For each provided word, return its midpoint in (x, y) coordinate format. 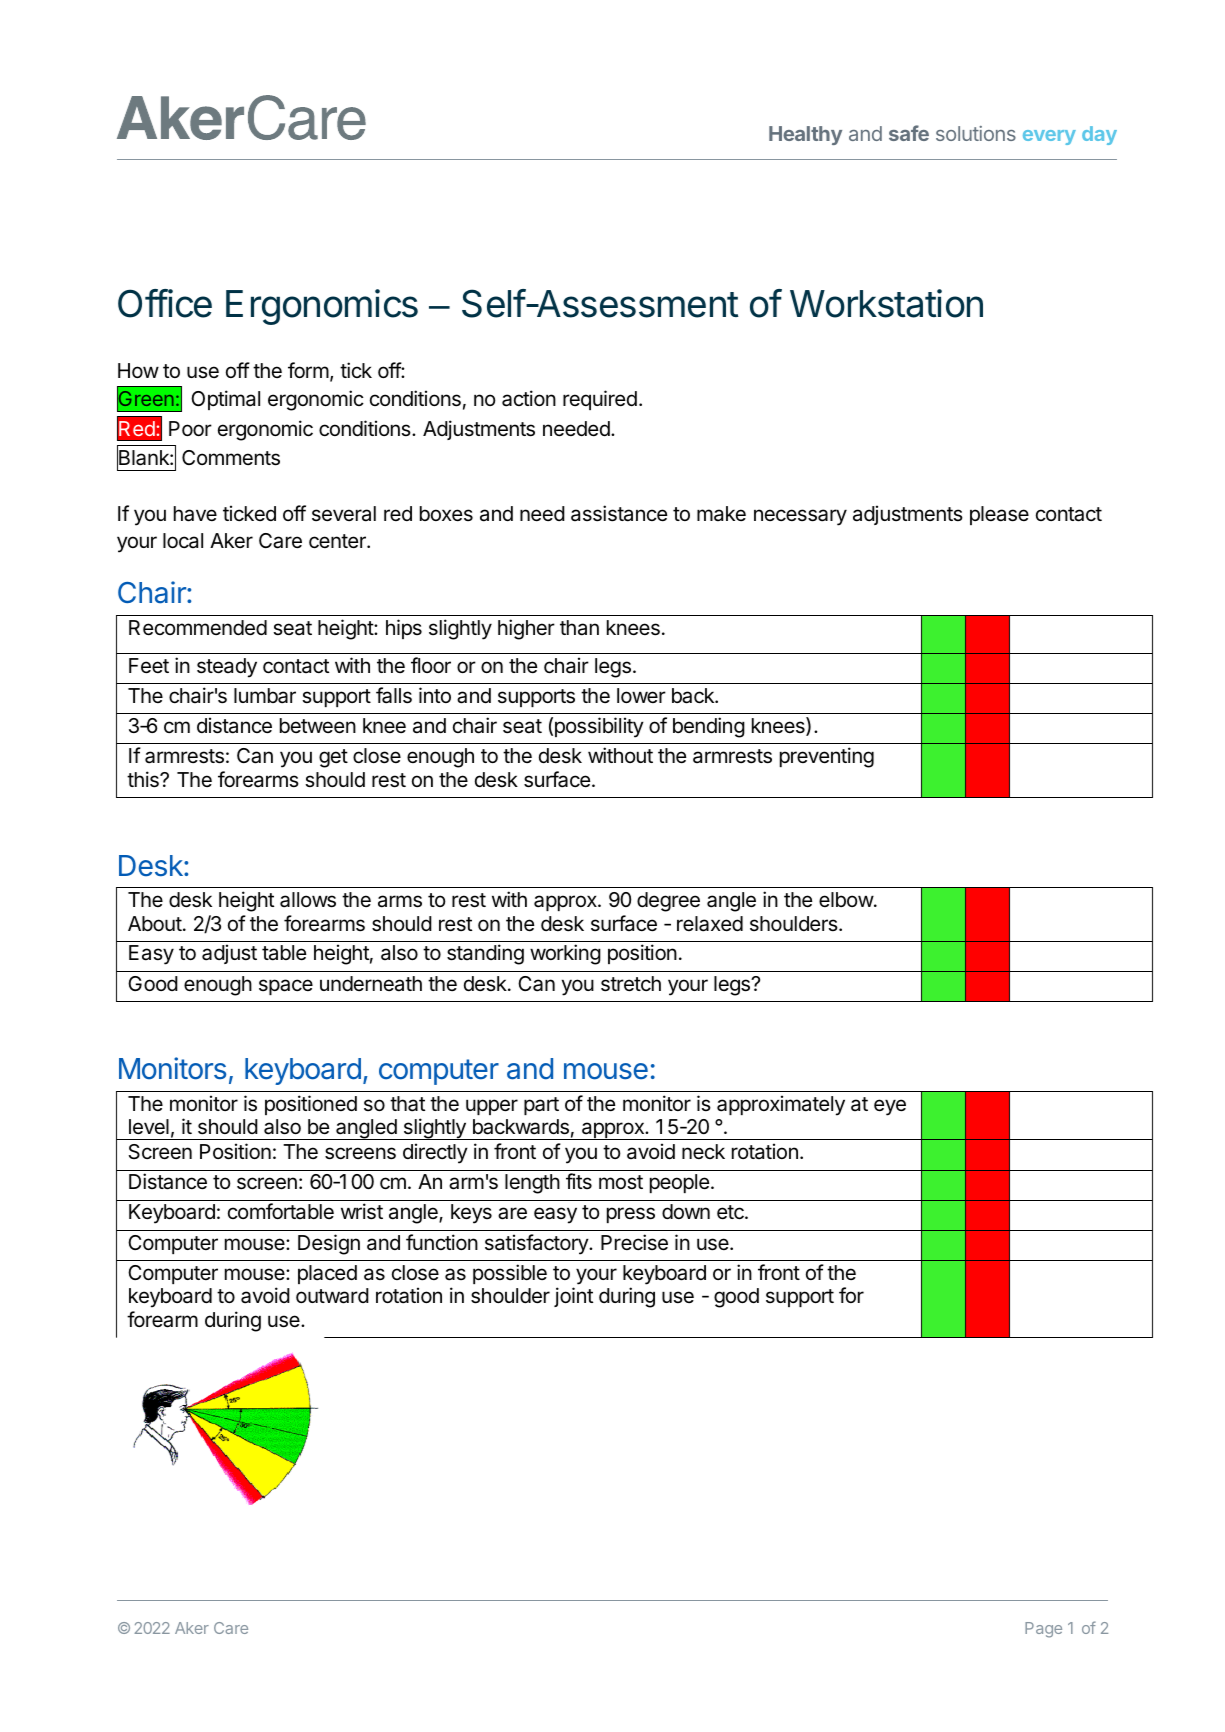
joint (573, 1297)
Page (1043, 1630)
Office (165, 303)
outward (332, 1296)
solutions (976, 133)
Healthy (805, 135)
